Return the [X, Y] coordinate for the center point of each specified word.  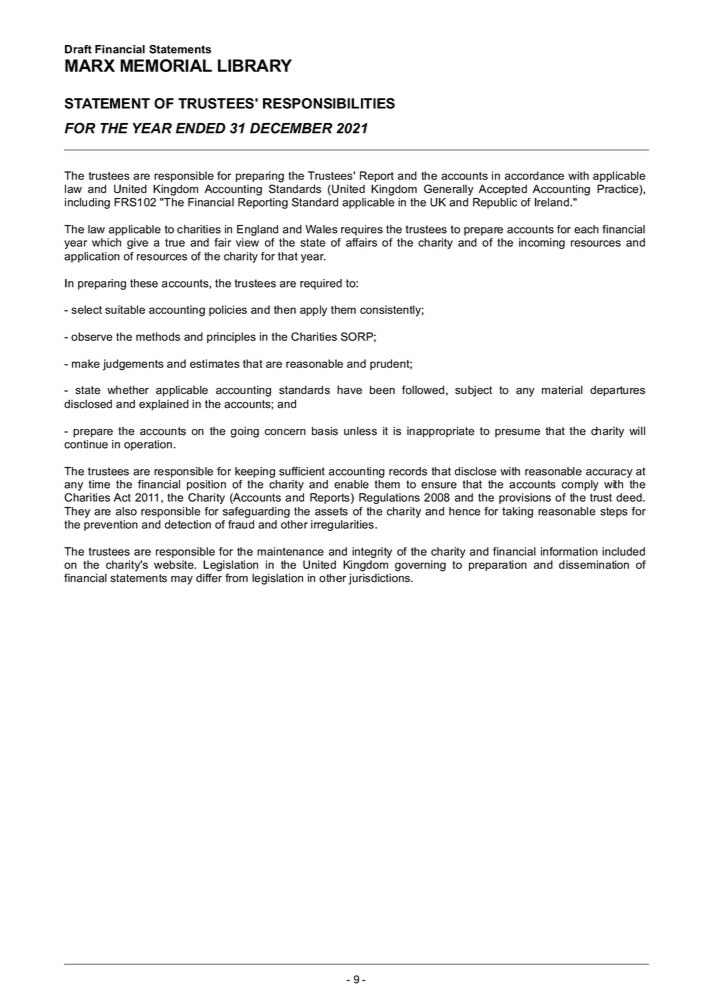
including [87, 203]
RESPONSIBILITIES [329, 103]
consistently [392, 311]
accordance [534, 175]
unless [360, 431]
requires [362, 230]
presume [517, 433]
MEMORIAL [166, 65]
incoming [542, 243]
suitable [125, 309]
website [175, 564]
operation [148, 445]
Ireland [553, 202]
